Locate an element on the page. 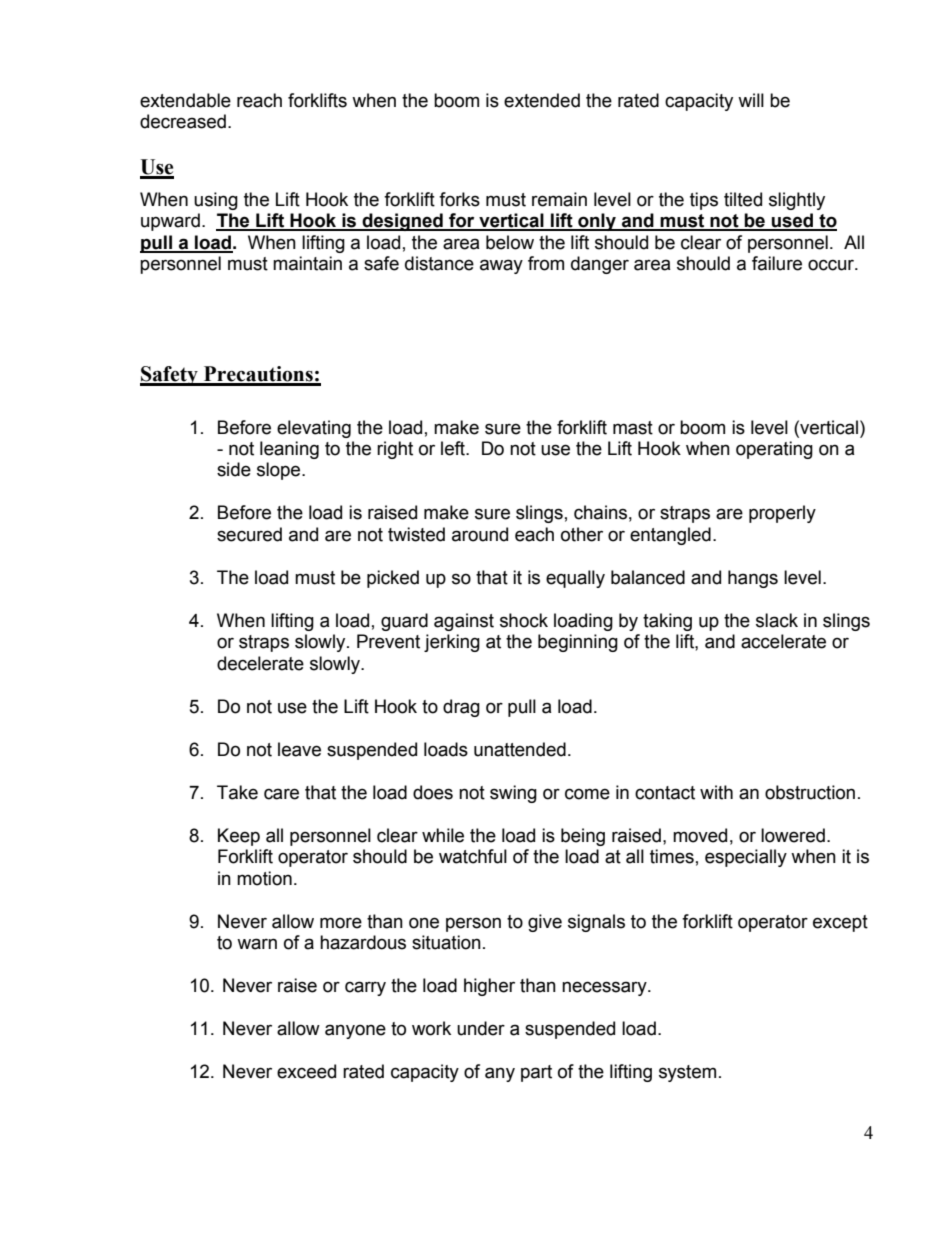 Image resolution: width=952 pixels, height=1233 pixels. Keep is located at coordinates (239, 837).
